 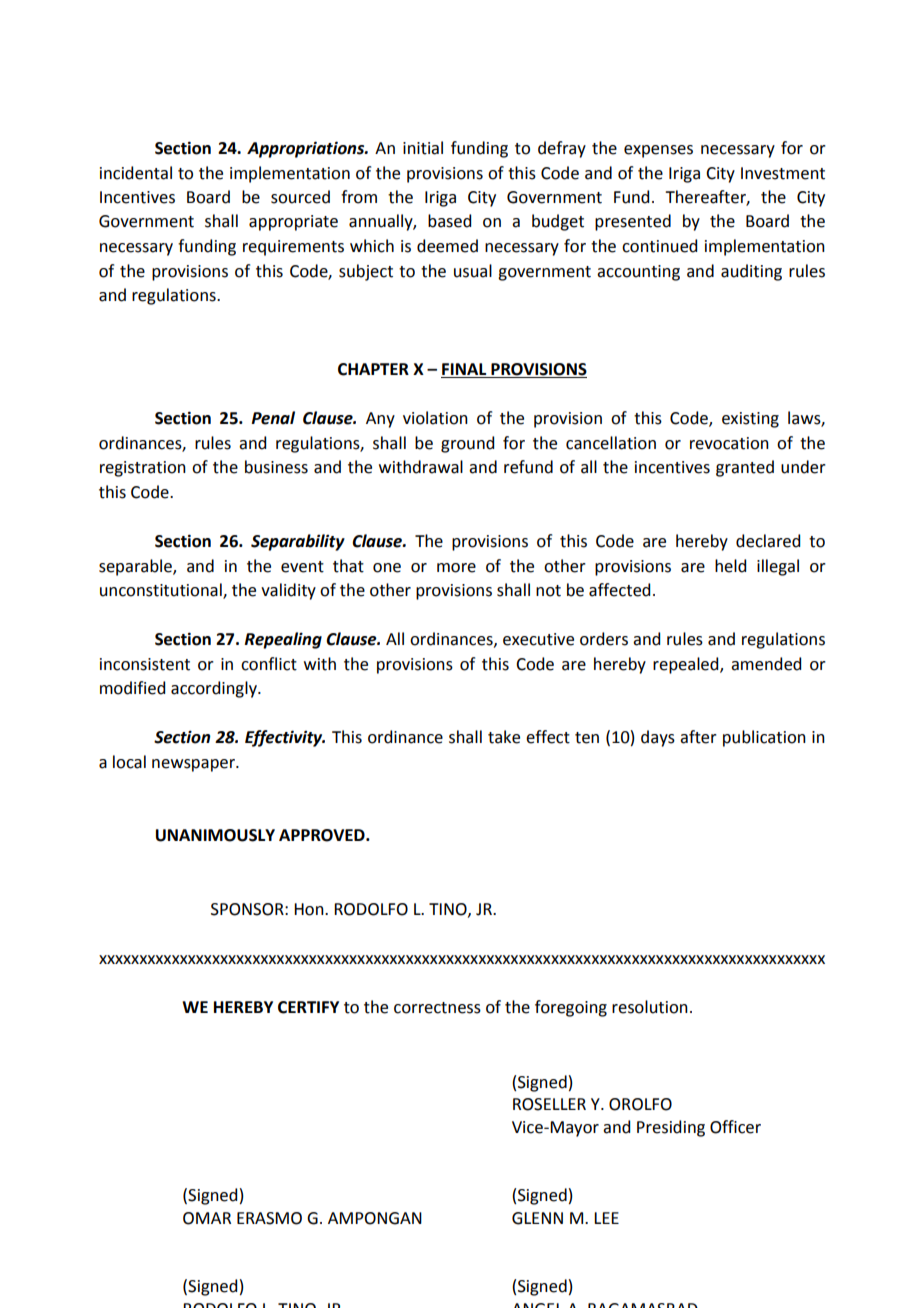 I want to click on registration, so click(x=143, y=469).
